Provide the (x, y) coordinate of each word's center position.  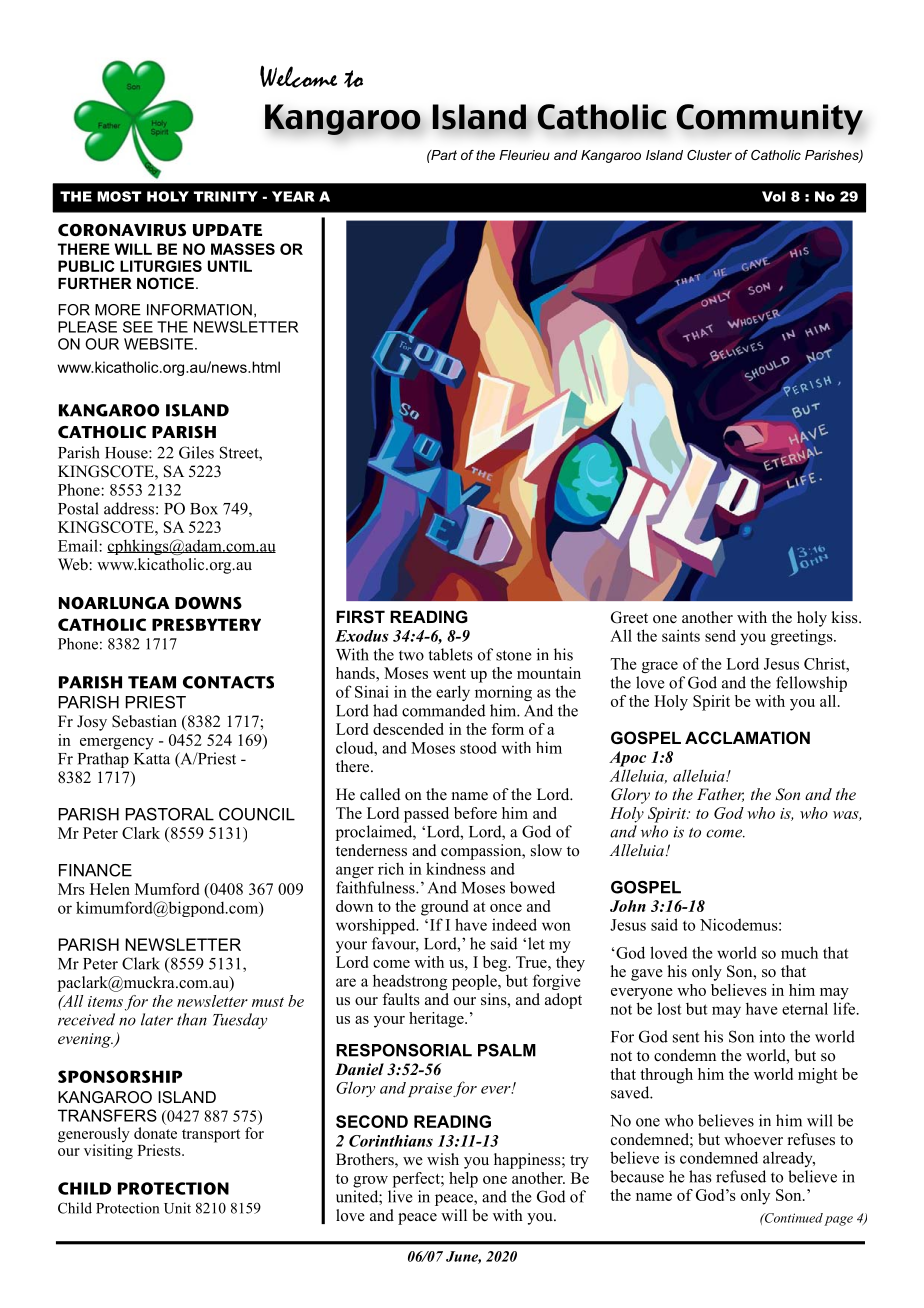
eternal (805, 1008)
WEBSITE (158, 344)
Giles (196, 452)
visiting (108, 1151)
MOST (119, 196)
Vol (774, 196)
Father (720, 795)
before (475, 813)
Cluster (709, 155)
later (157, 1019)
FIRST (360, 617)
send (720, 636)
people (475, 982)
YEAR (293, 196)
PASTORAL (170, 814)
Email (79, 545)
